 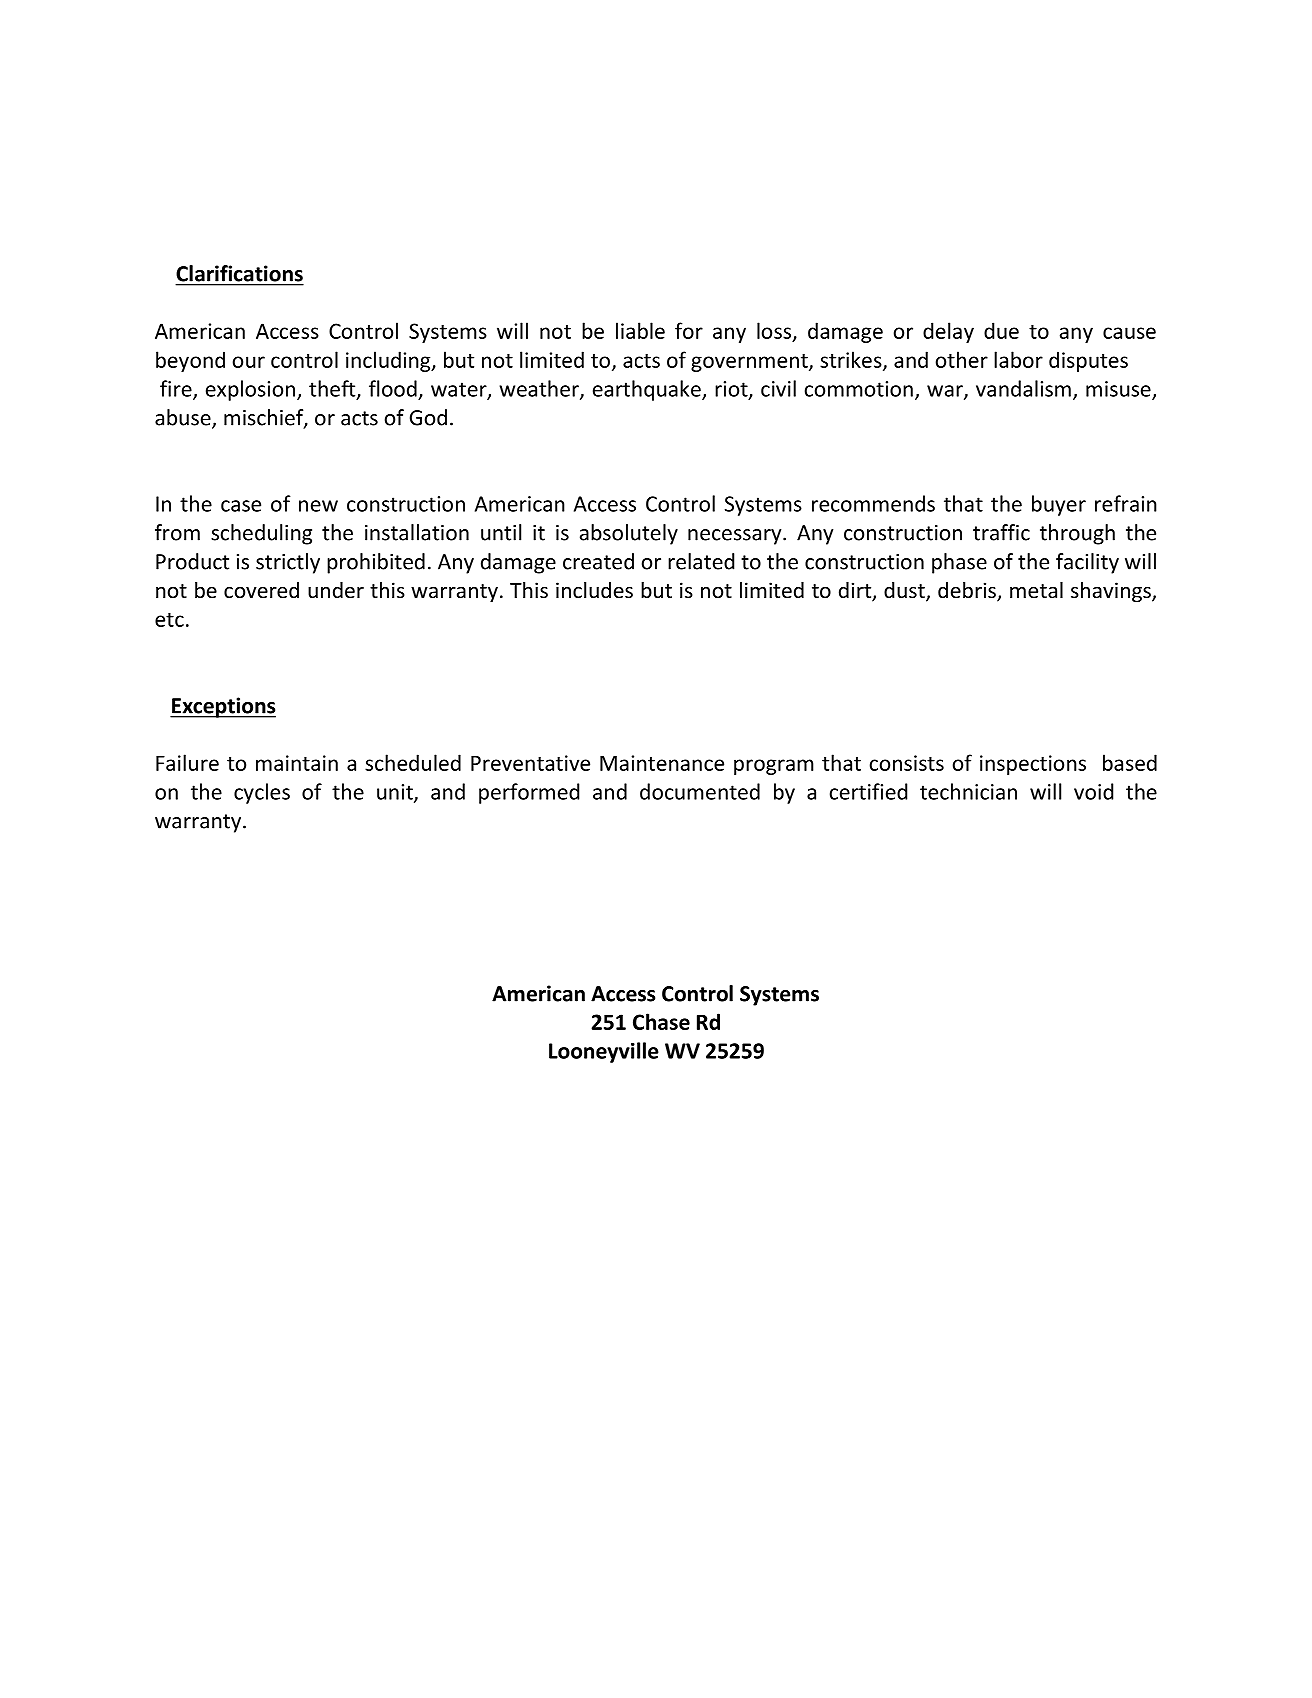 What do you see at coordinates (223, 707) in the screenshot?
I see `Exceptions` at bounding box center [223, 707].
